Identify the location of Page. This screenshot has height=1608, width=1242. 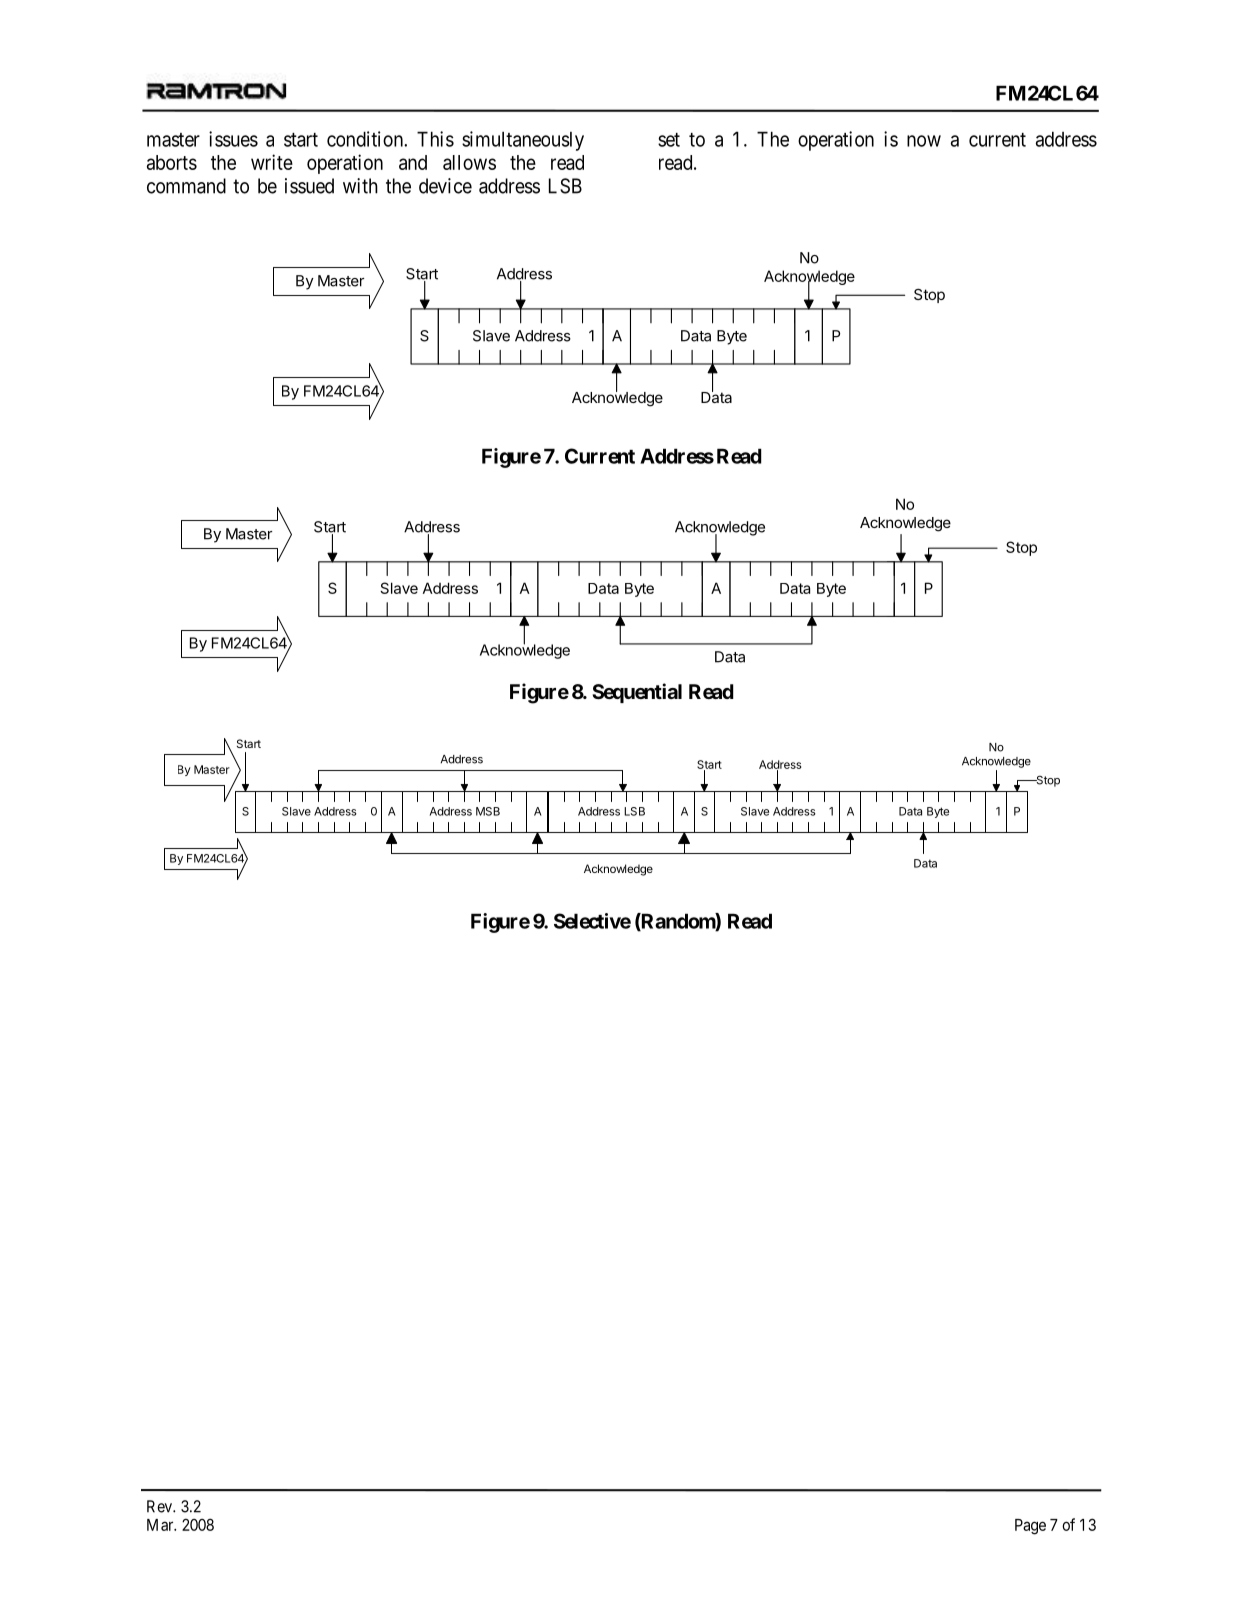
(1030, 1527).
